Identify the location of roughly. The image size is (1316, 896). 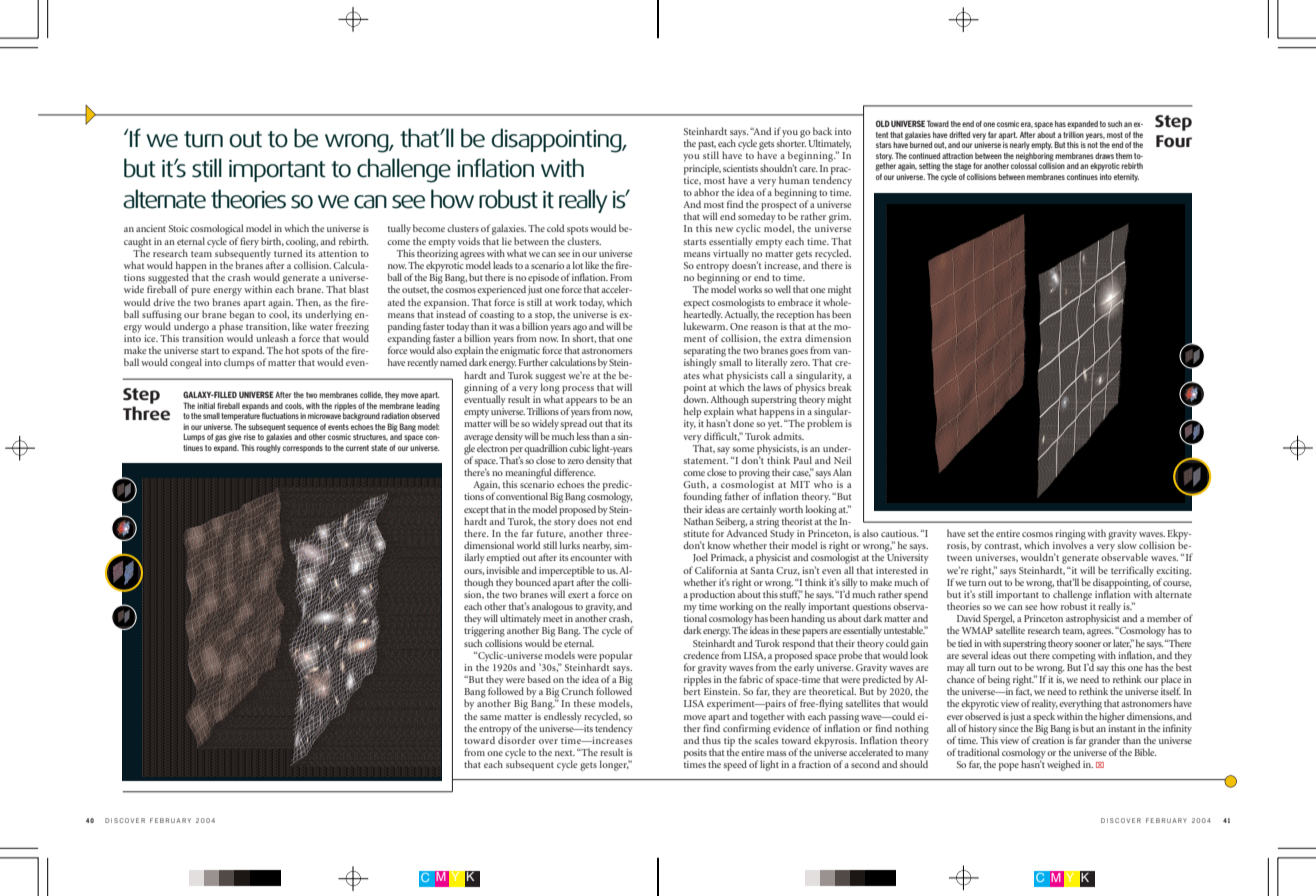
(268, 449).
